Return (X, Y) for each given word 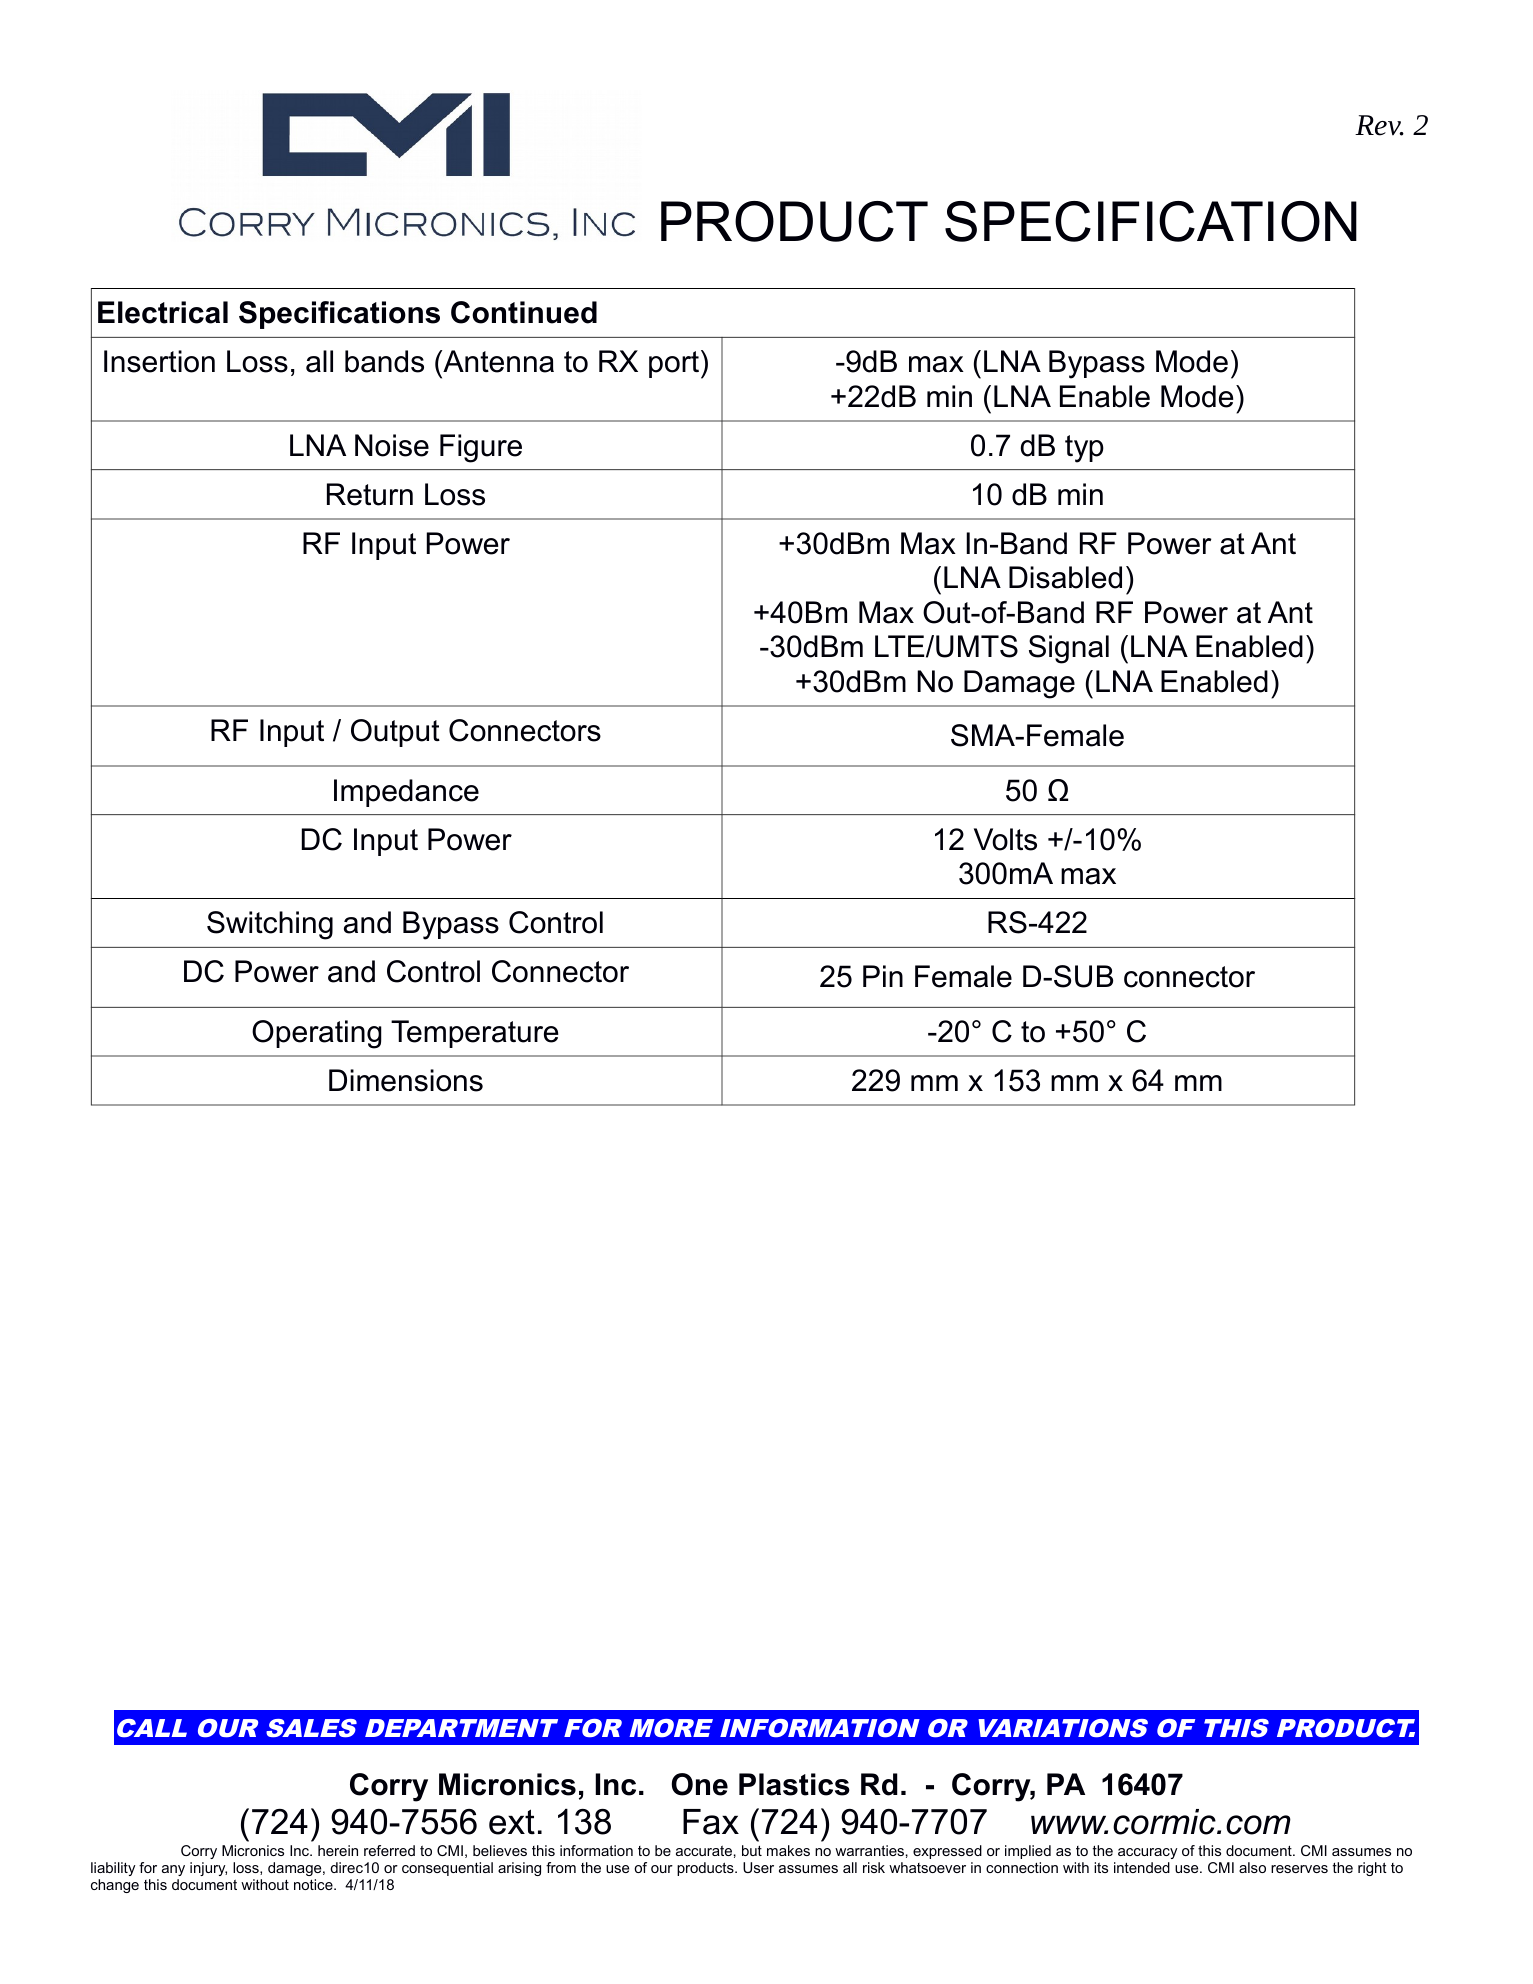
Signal (1069, 649)
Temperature (474, 1034)
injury (208, 1869)
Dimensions (406, 1080)
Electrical (163, 312)
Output (395, 733)
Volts (1005, 839)
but (752, 1850)
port (674, 364)
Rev (1379, 125)
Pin (883, 976)
